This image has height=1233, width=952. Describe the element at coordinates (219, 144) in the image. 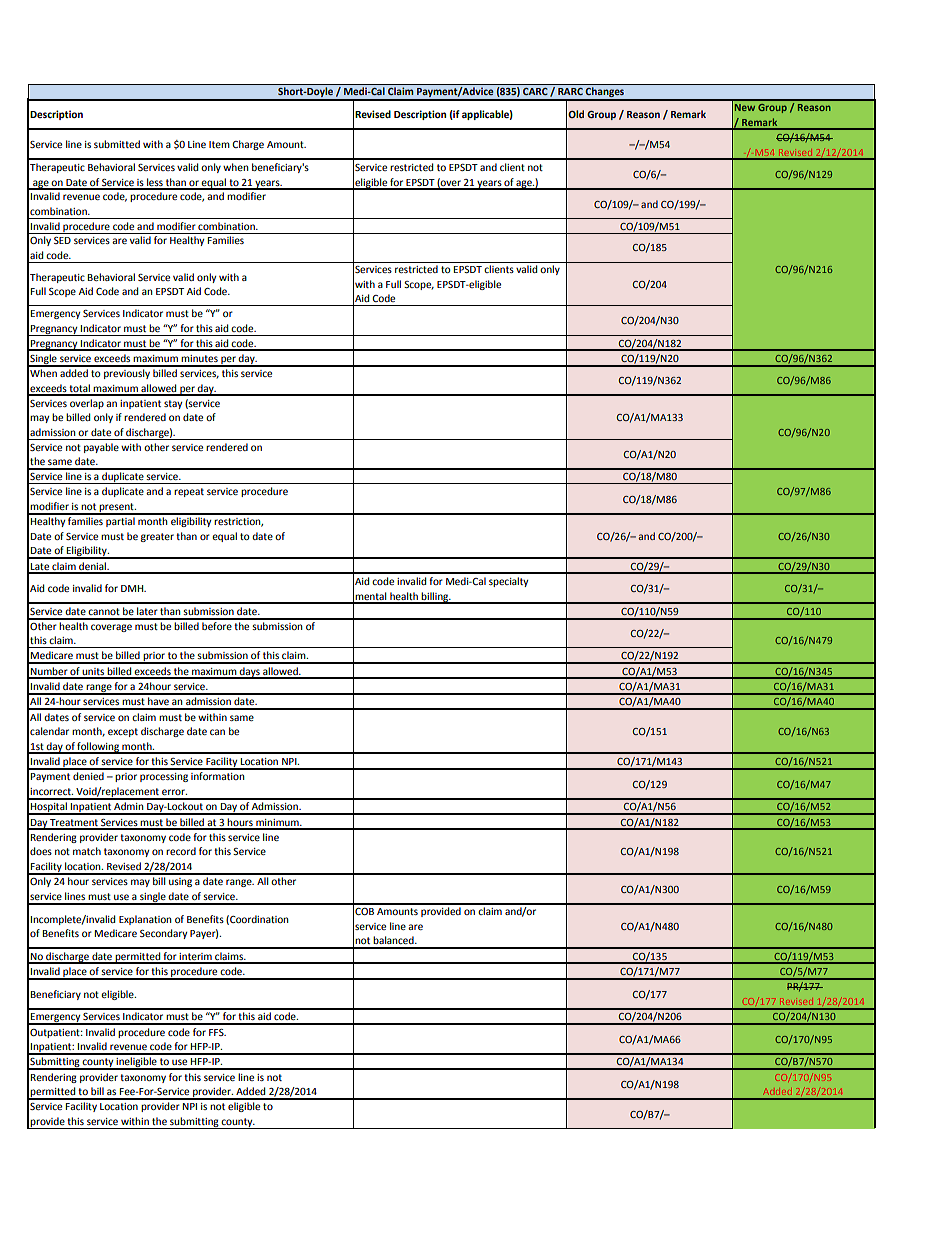

I see `Item` at that location.
